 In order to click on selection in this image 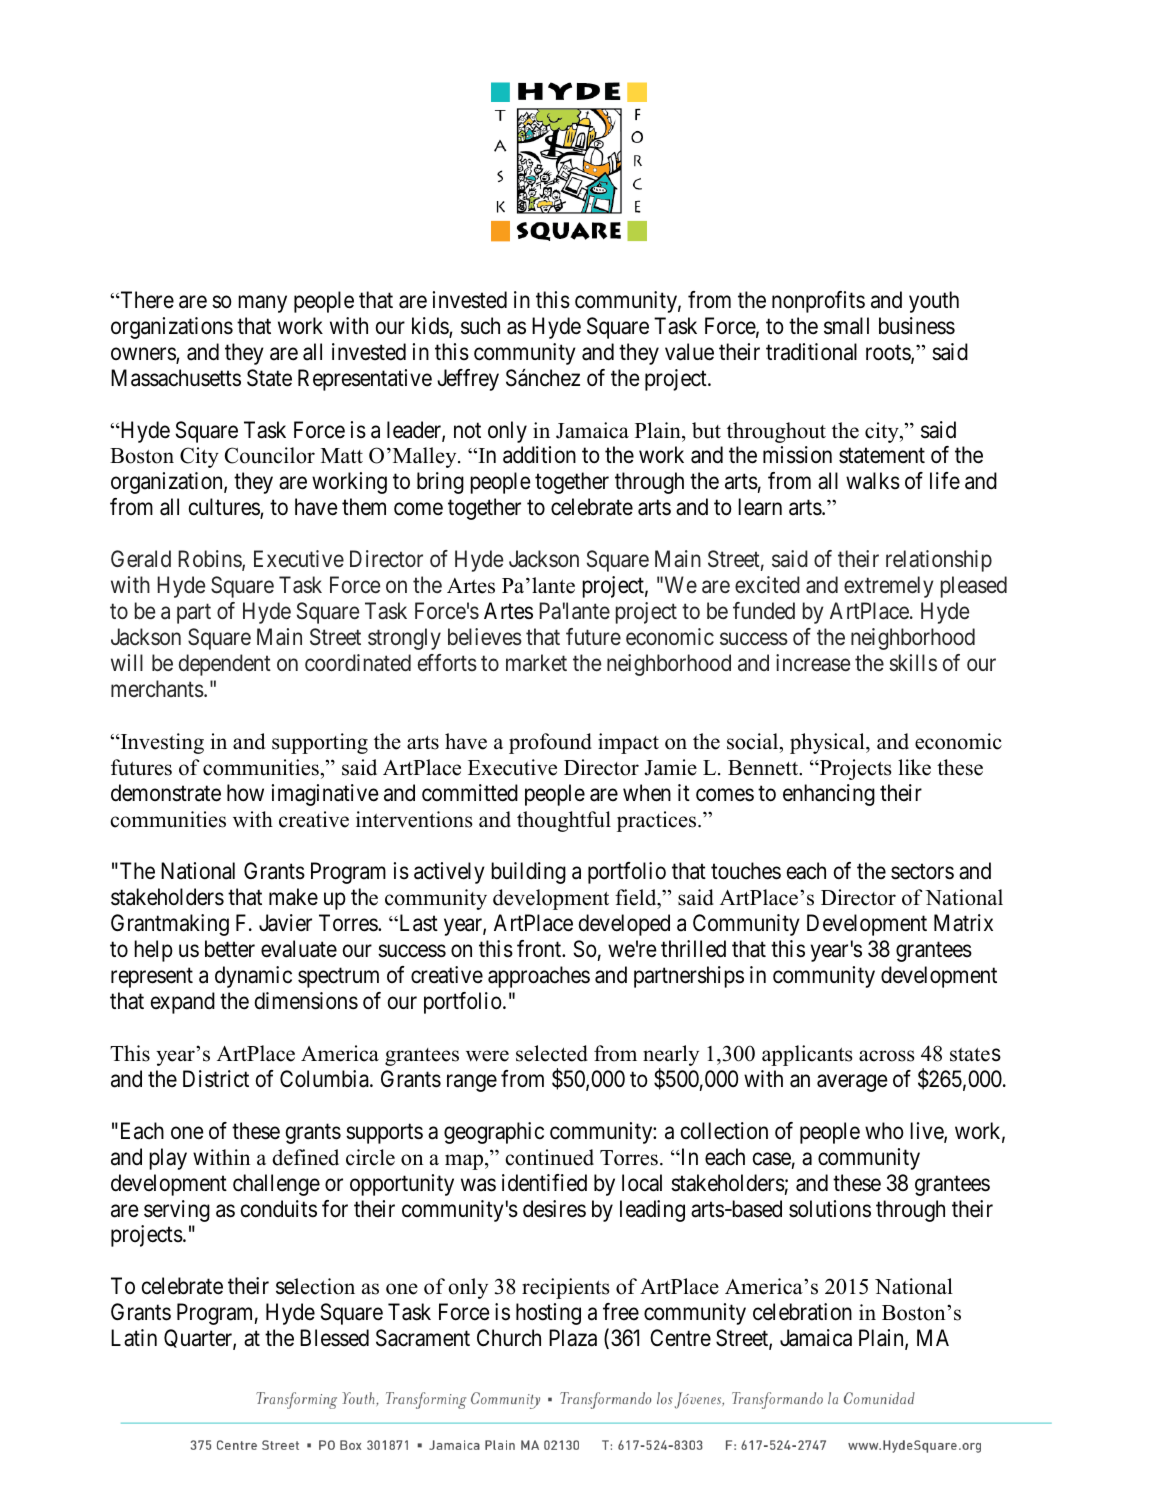, I will do `click(315, 1286)`.
